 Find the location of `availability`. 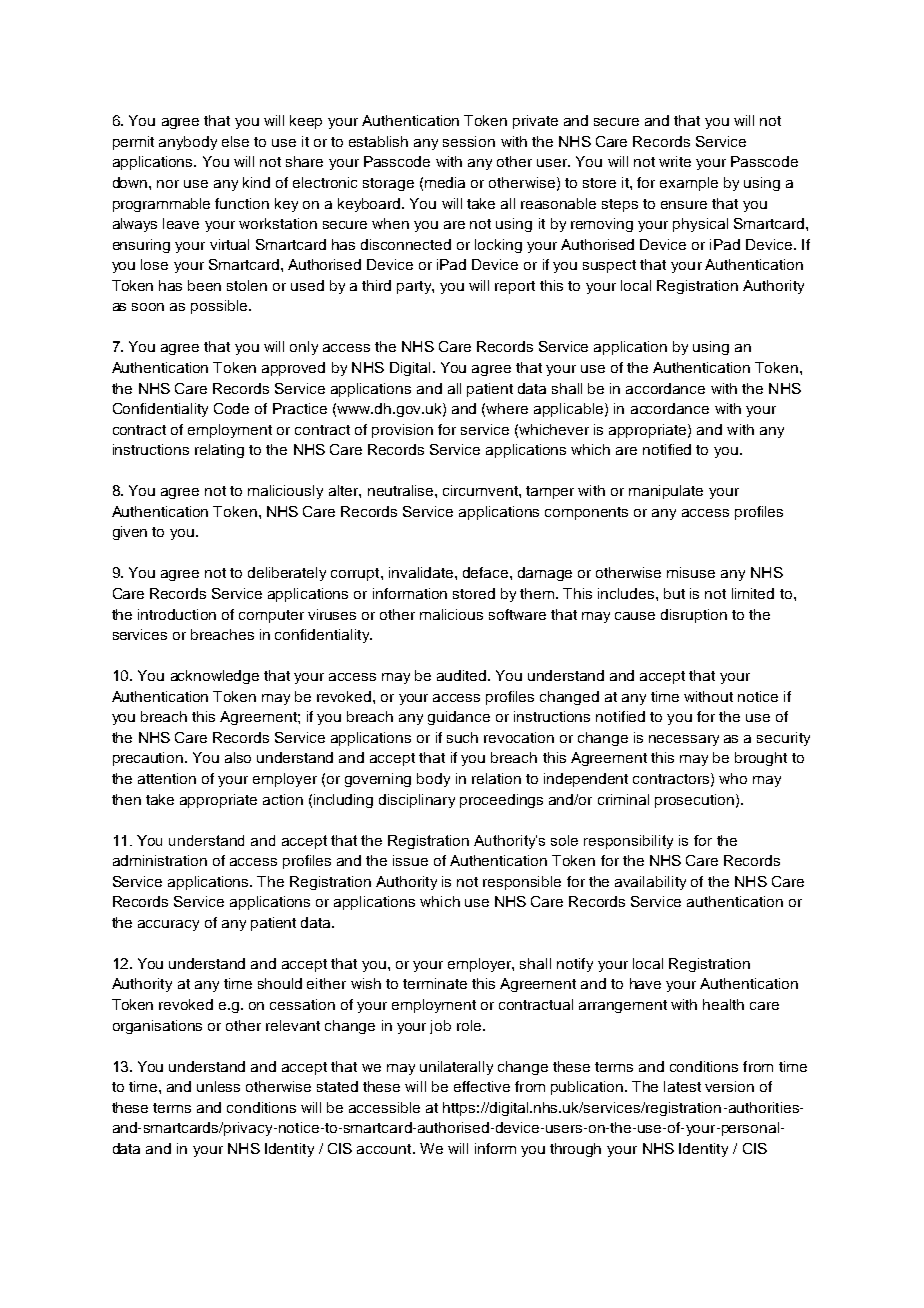

availability is located at coordinates (650, 883).
